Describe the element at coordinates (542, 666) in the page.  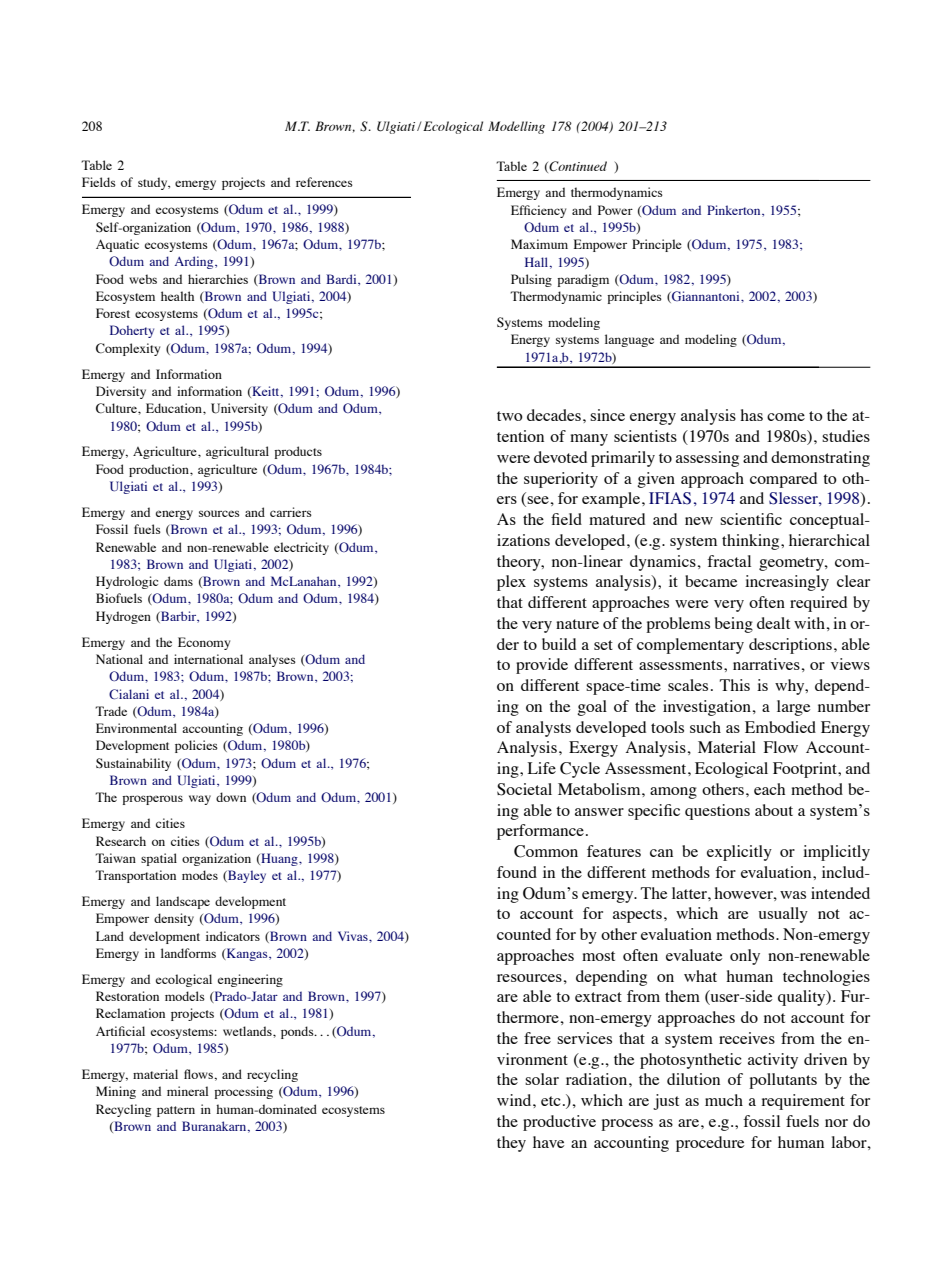
I see `provide` at that location.
